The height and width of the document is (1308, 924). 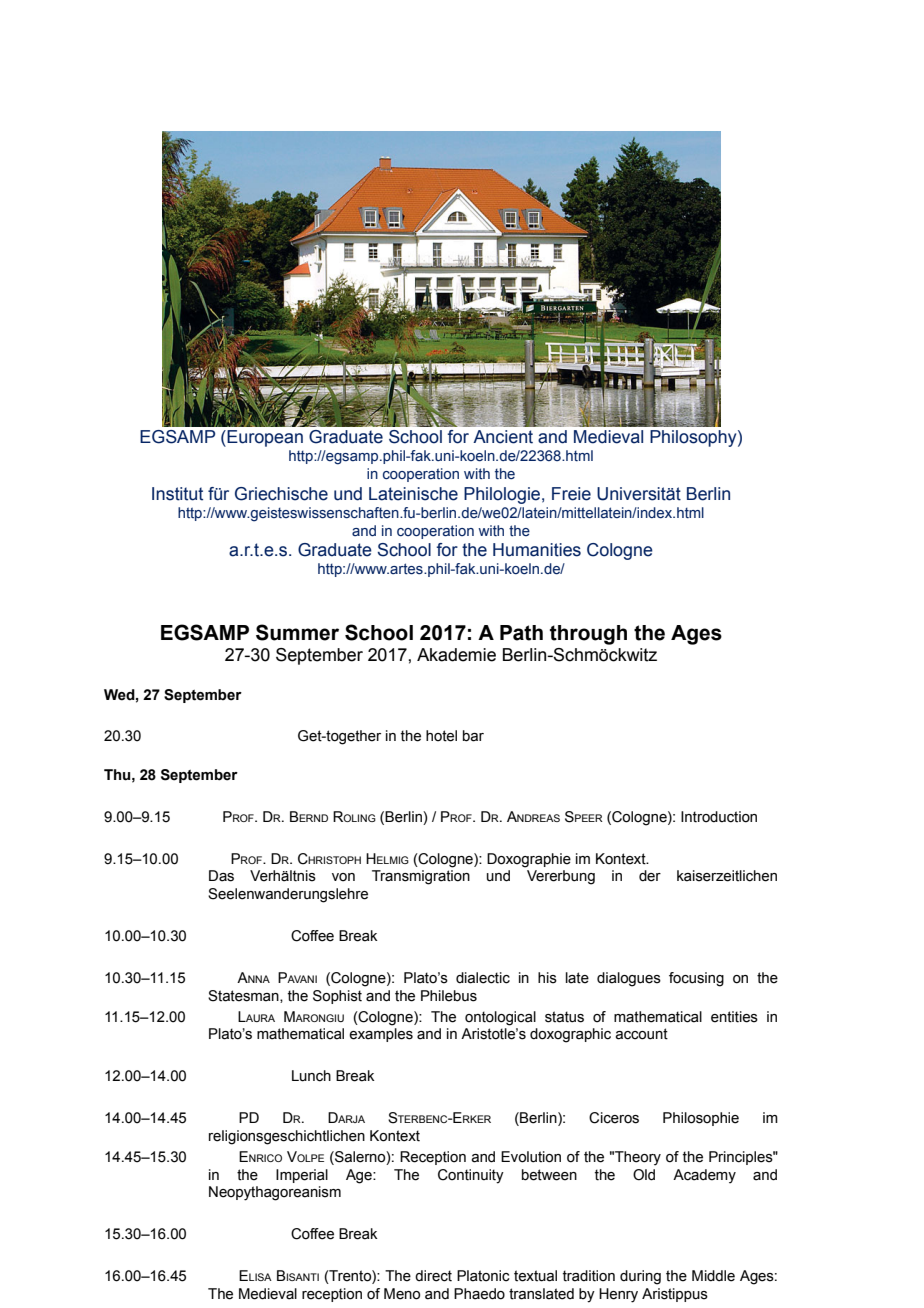 I want to click on Summer, so click(x=297, y=632).
